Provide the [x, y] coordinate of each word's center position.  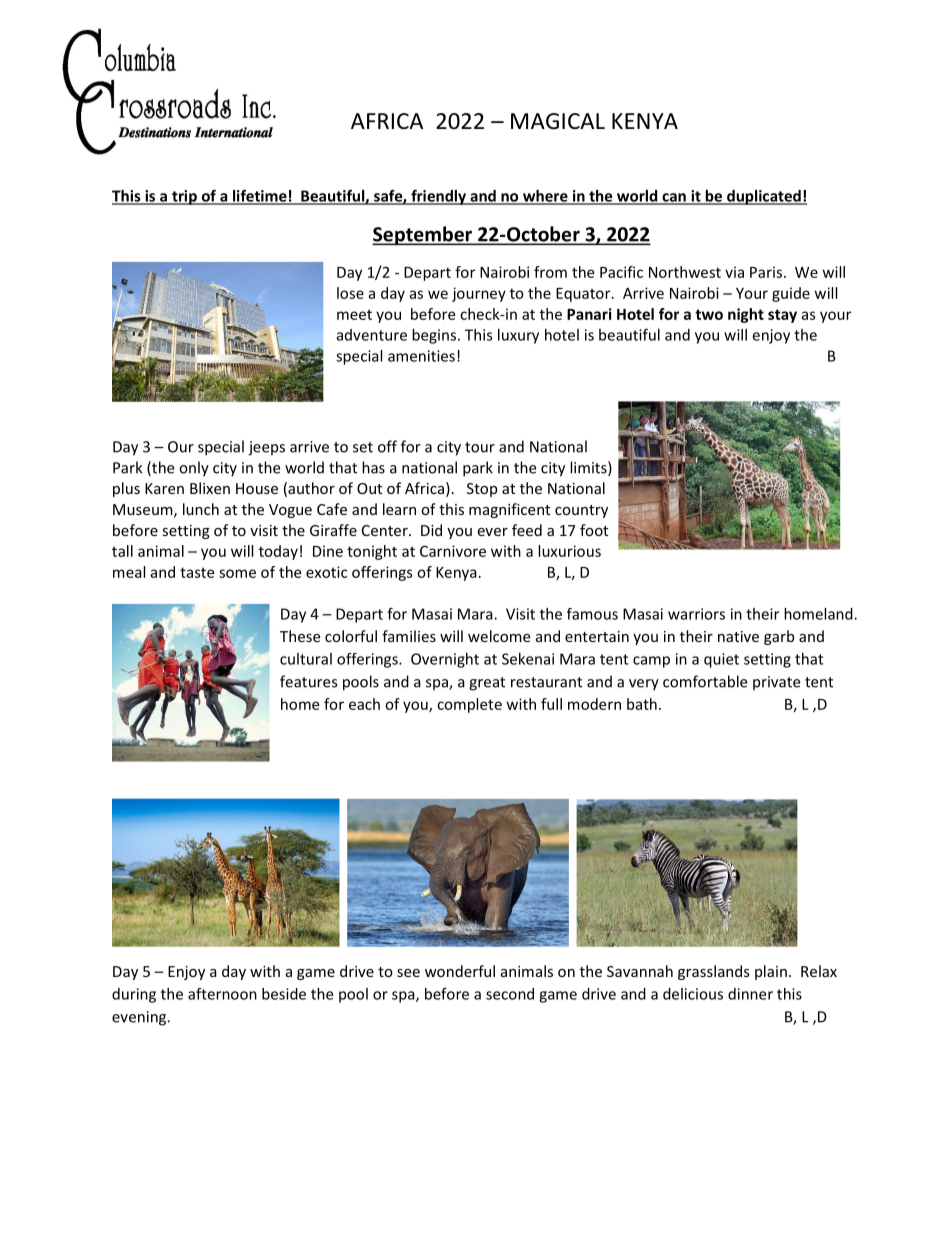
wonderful [460, 971]
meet [354, 315]
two [709, 314]
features [308, 681]
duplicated [764, 197]
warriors [696, 614]
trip [184, 197]
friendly [438, 197]
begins [434, 336]
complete [469, 705]
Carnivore [453, 551]
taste [197, 572]
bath [642, 704]
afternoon [222, 994]
